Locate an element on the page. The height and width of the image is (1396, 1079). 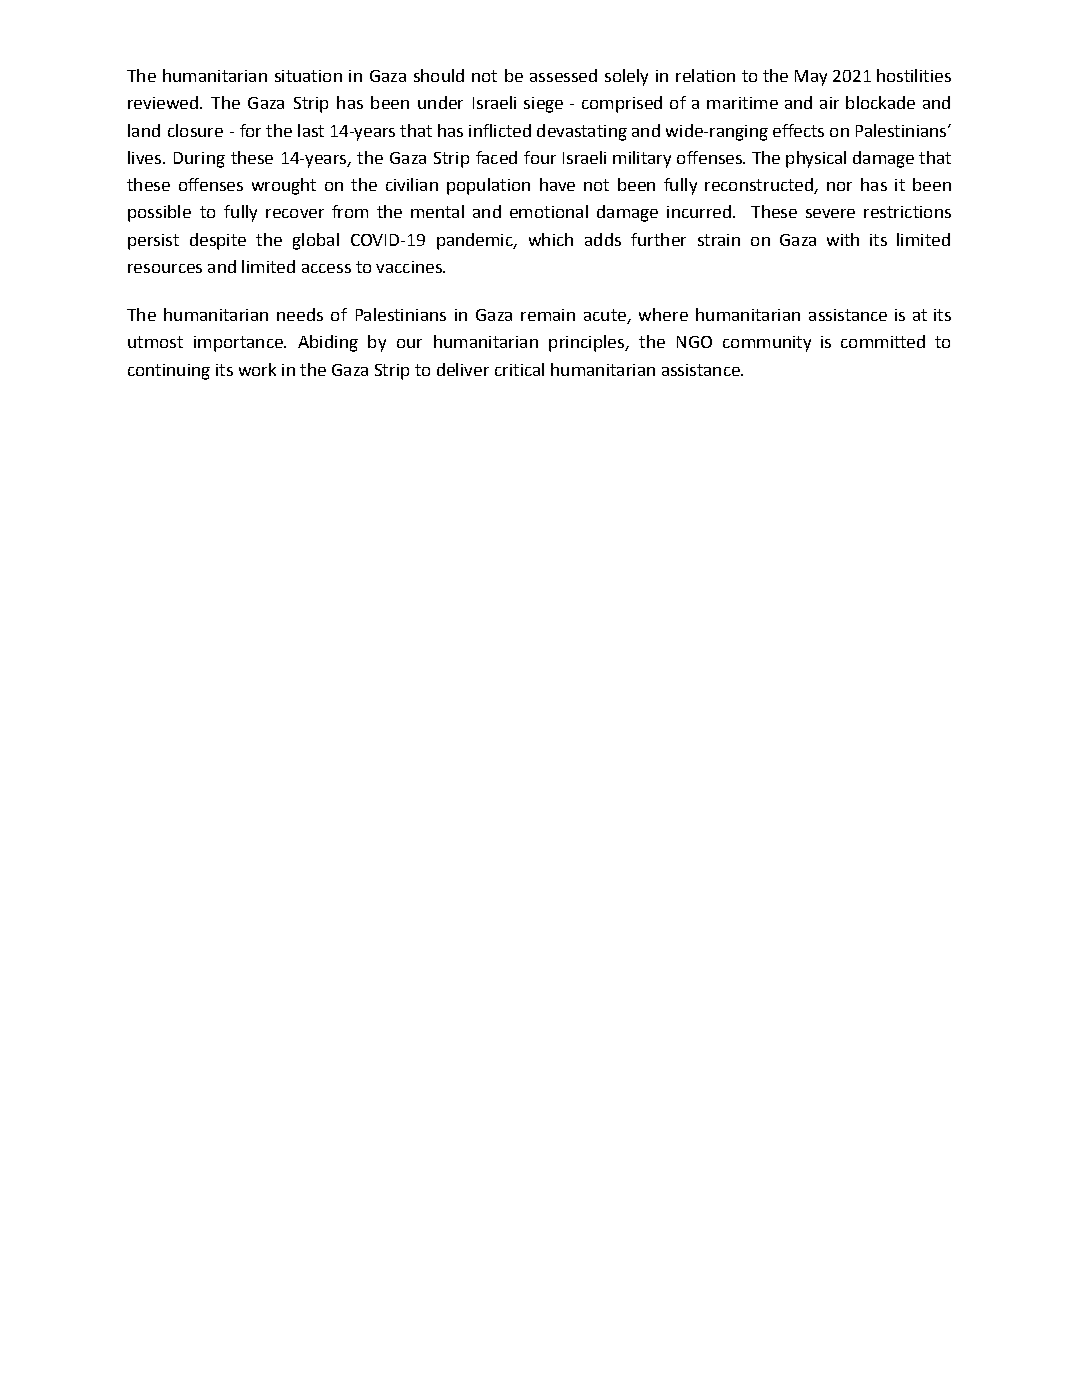
situation is located at coordinates (308, 76).
